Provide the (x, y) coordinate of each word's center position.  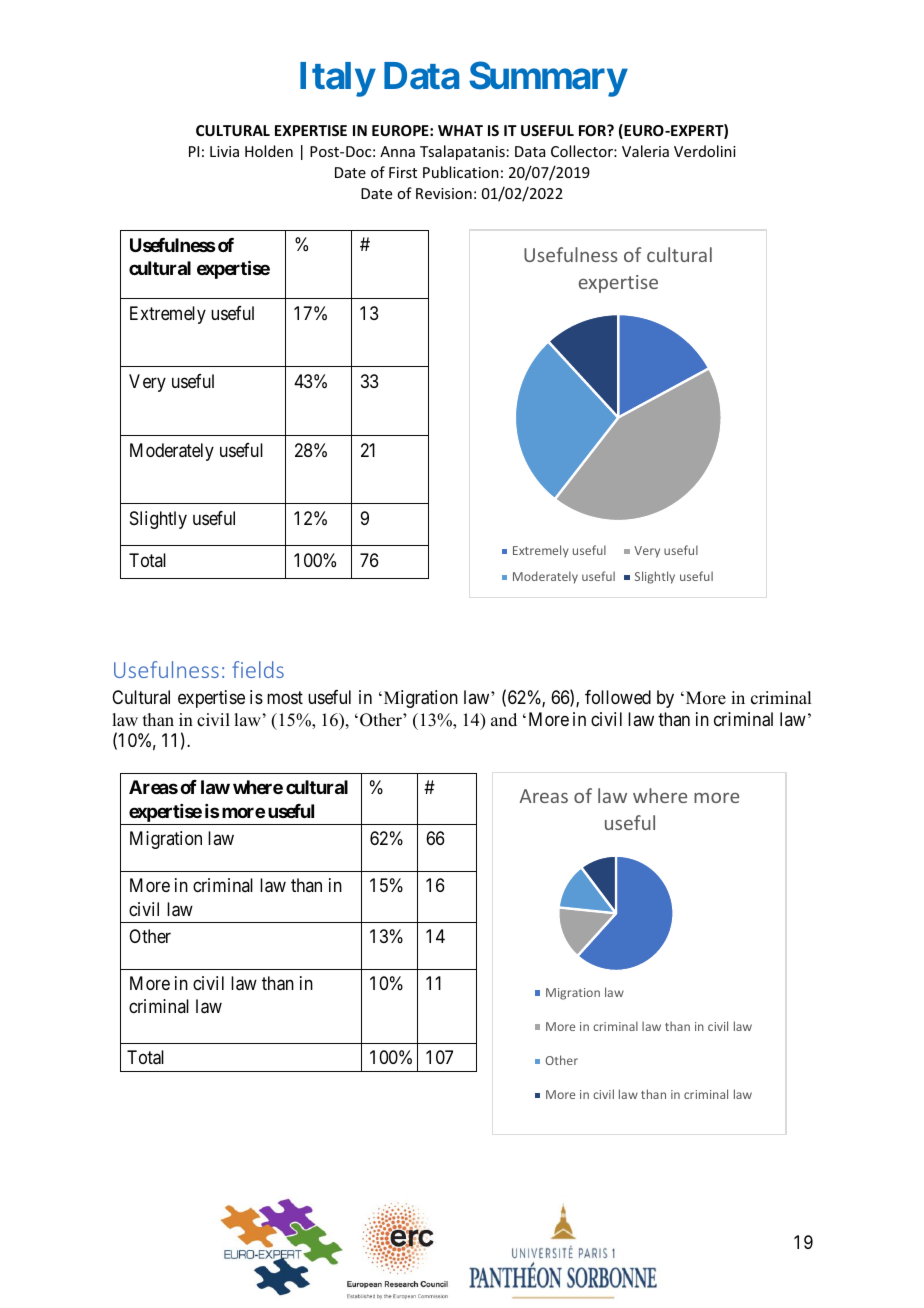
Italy (337, 79)
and (504, 720)
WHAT (460, 130)
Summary (548, 79)
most (285, 697)
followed (618, 697)
